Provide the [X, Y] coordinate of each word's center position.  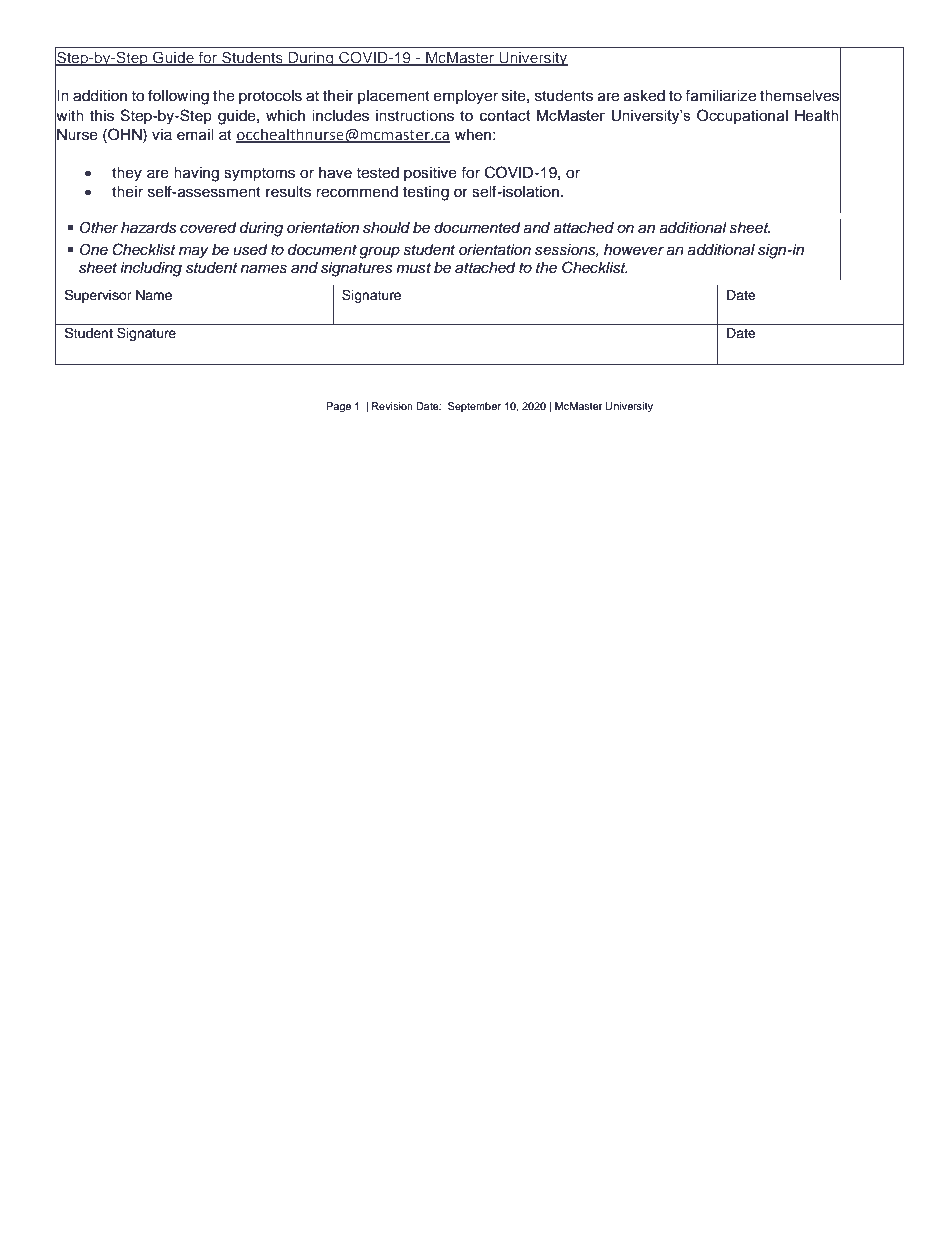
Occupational [742, 116]
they [127, 174]
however [634, 249]
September [474, 407]
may [194, 252]
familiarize [720, 95]
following [178, 97]
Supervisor [98, 296]
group [379, 252]
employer [466, 97]
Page [339, 407]
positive [430, 174]
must [413, 268]
